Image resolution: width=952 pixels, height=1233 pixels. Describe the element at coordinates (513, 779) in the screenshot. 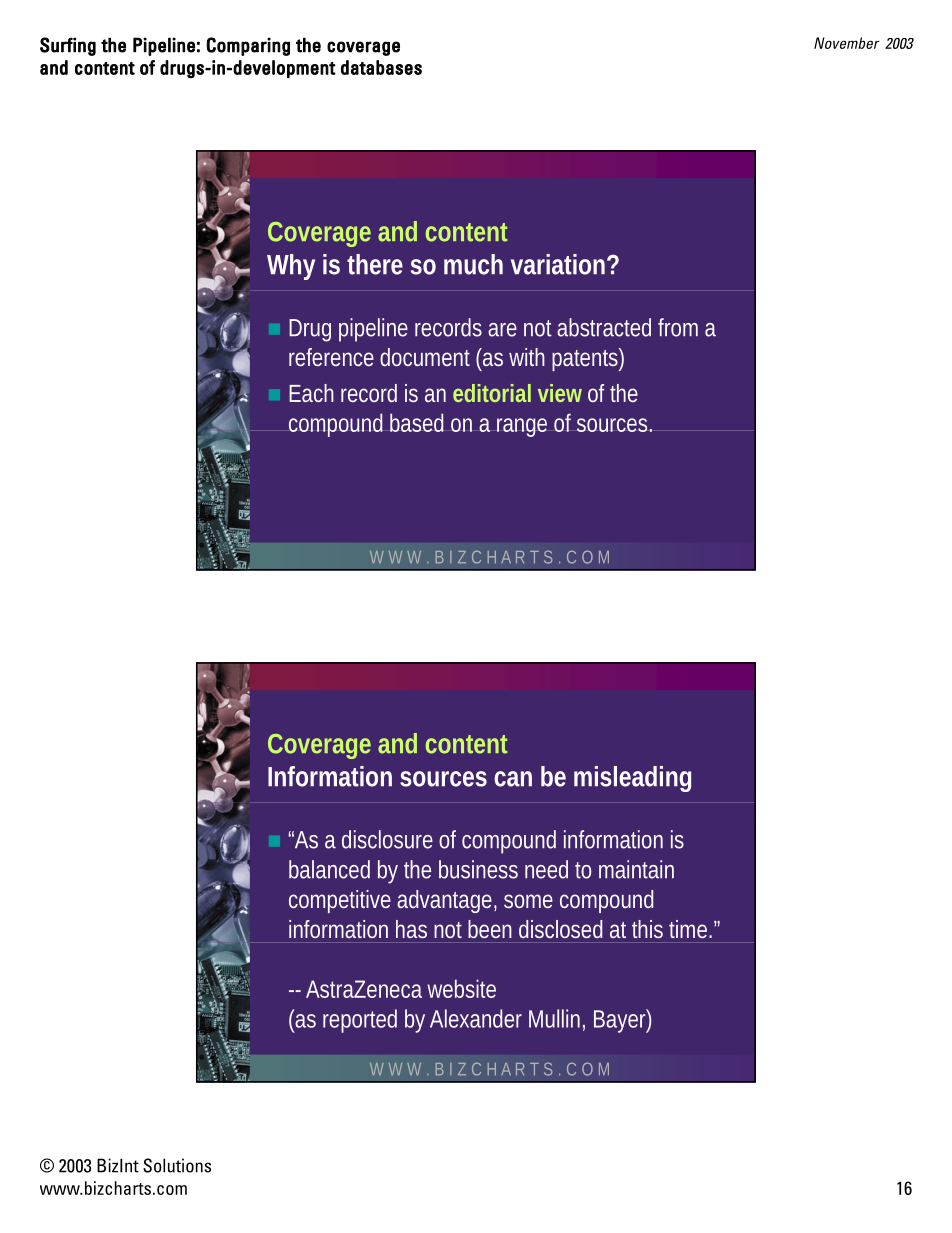

I see `can` at that location.
